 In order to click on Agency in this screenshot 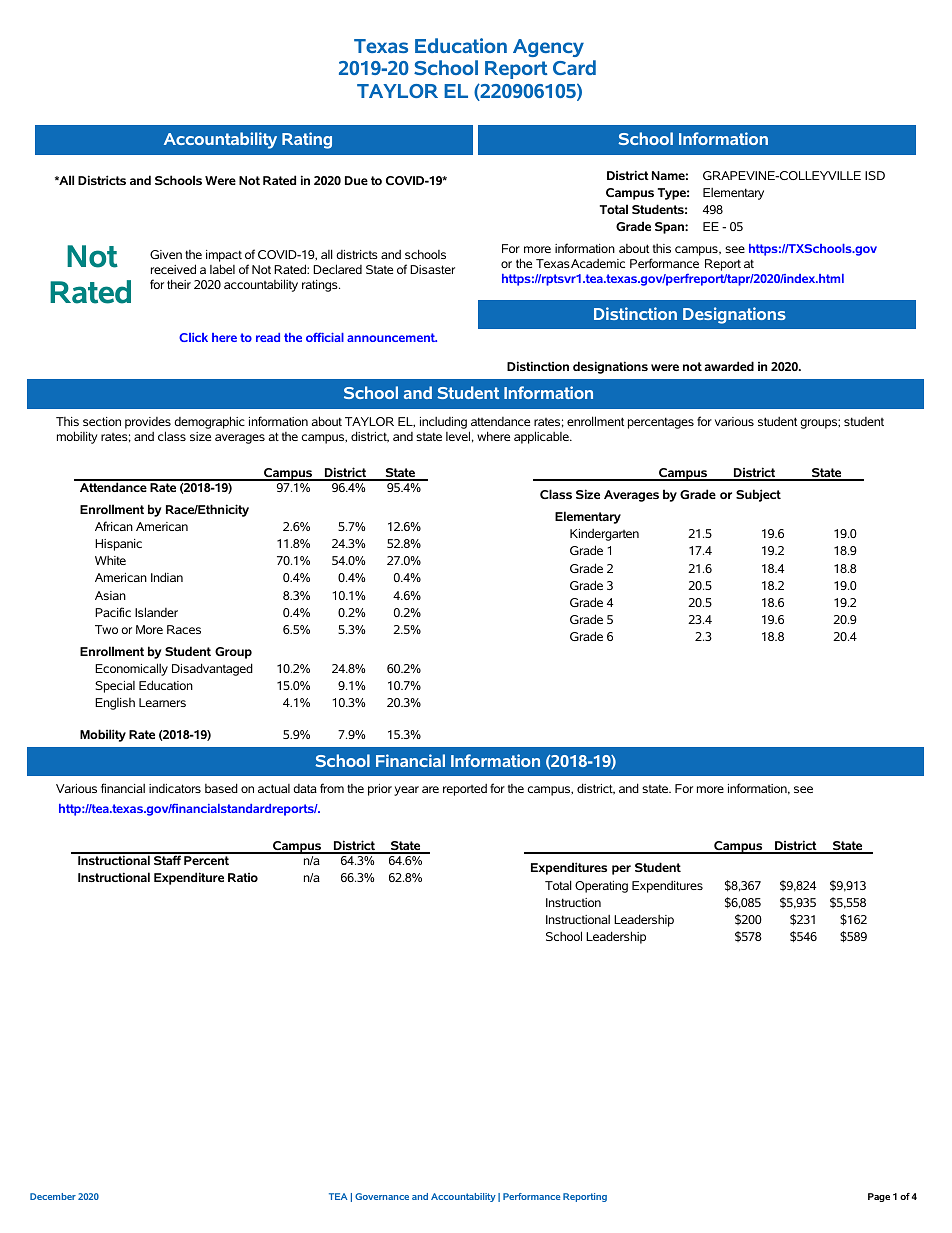, I will do `click(548, 48)`.
